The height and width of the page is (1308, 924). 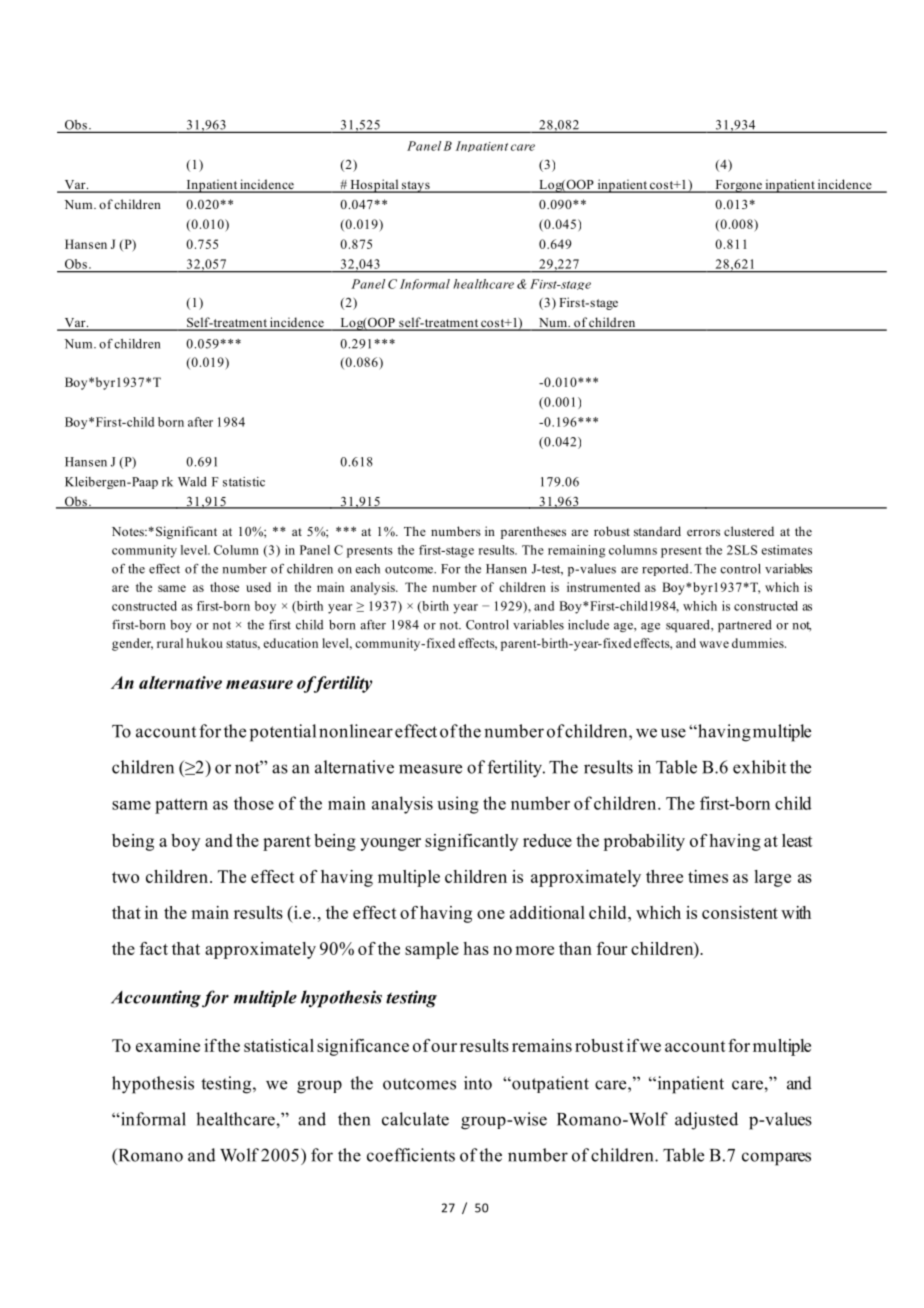 What do you see at coordinates (205, 643) in the page?
I see `hukou` at bounding box center [205, 643].
